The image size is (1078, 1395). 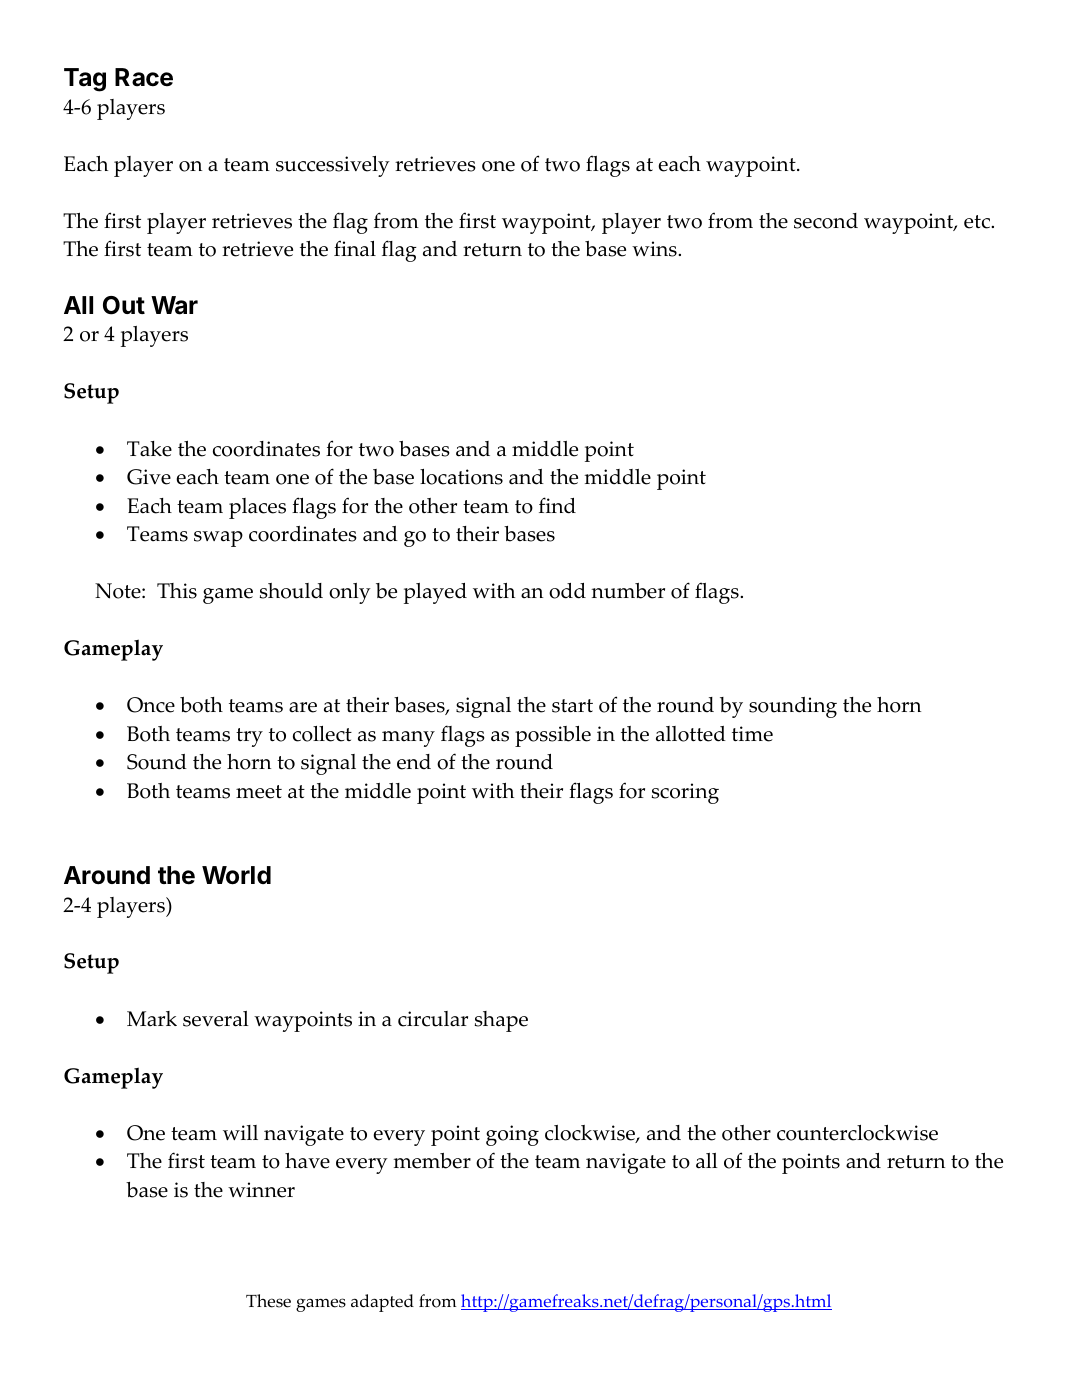 What do you see at coordinates (567, 591) in the screenshot?
I see `odd` at bounding box center [567, 591].
